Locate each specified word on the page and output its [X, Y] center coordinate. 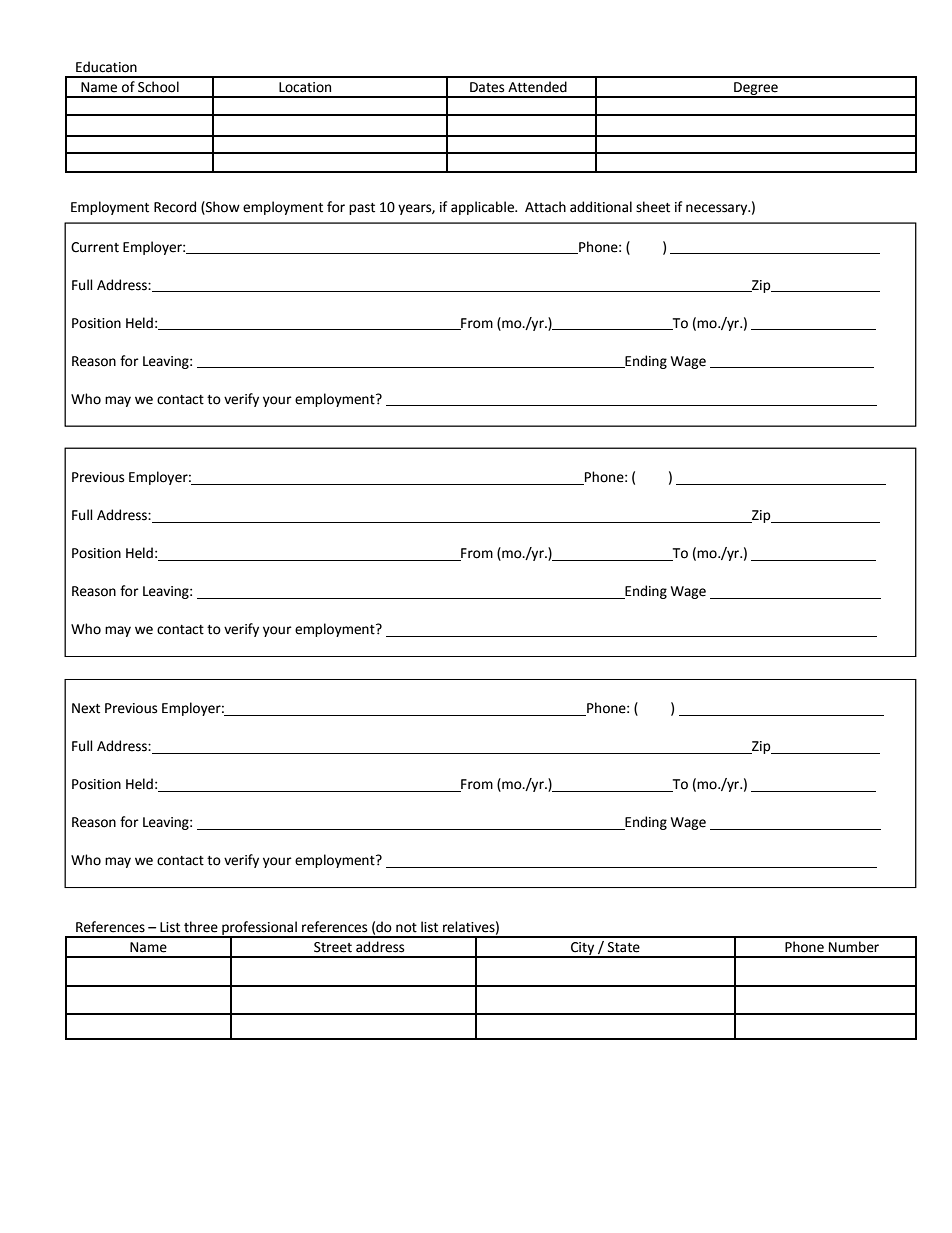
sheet [653, 207]
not [406, 928]
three [201, 927]
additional [601, 207]
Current [95, 247]
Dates [487, 87]
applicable [483, 208]
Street [333, 947]
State [624, 947]
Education [106, 67]
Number [854, 947]
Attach [545, 207]
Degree [756, 89]
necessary [718, 209]
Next [86, 708]
